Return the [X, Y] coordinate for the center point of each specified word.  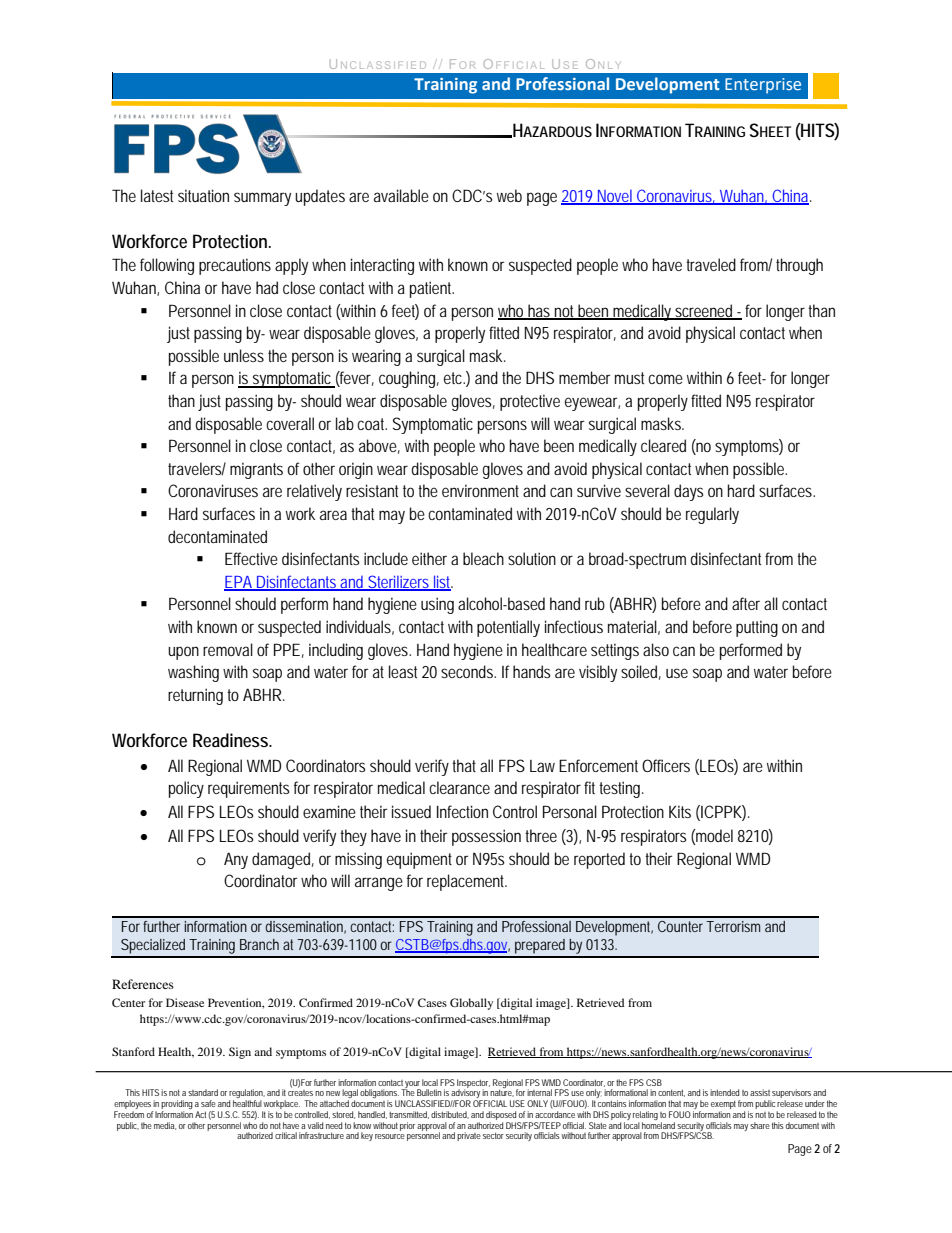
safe [208, 1103]
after [746, 603]
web [509, 195]
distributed [450, 1115]
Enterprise [763, 86]
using [437, 605]
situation [203, 195]
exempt [723, 1106]
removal [228, 649]
